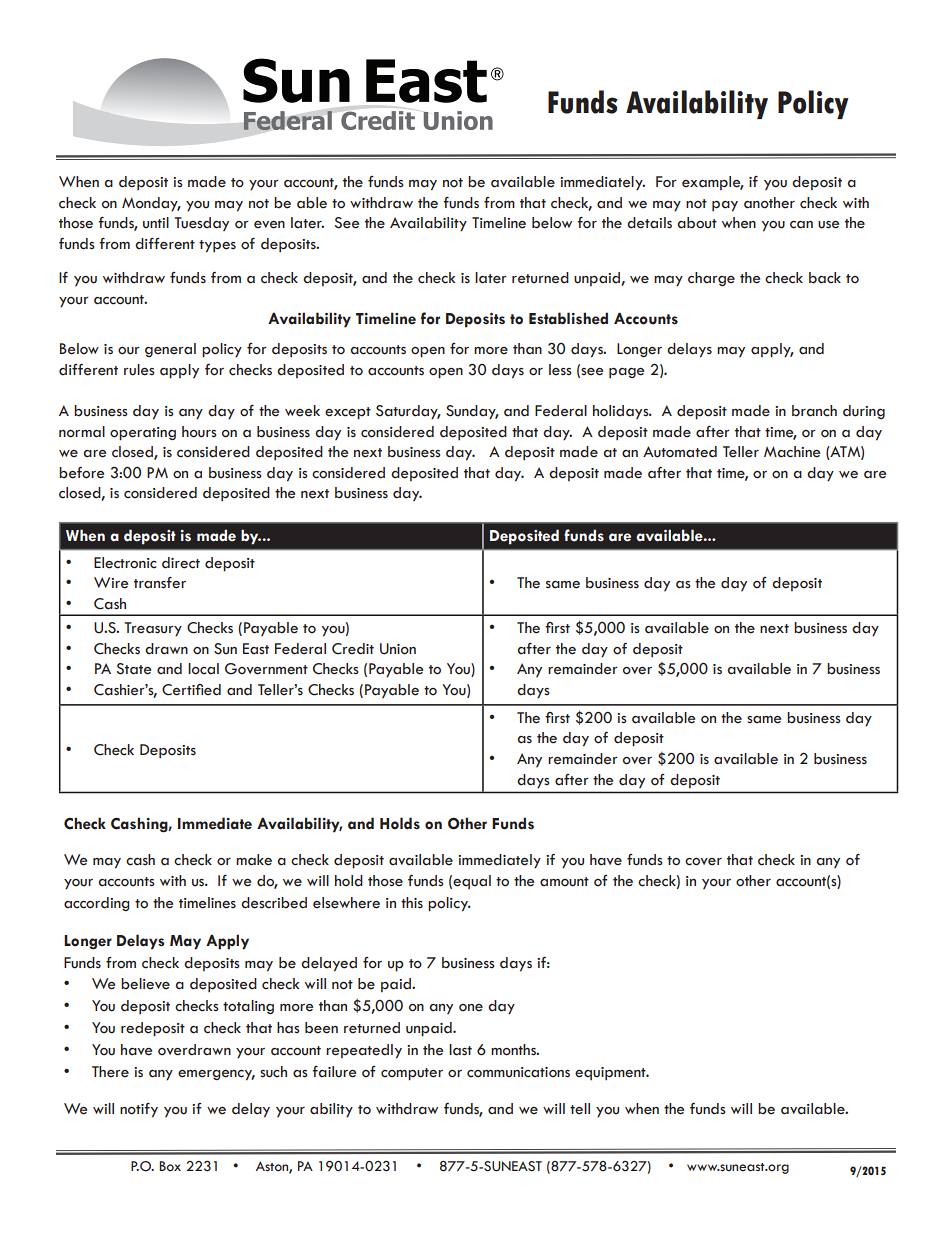 This page has width=952, height=1233. Describe the element at coordinates (568, 318) in the page. I see `Established` at that location.
